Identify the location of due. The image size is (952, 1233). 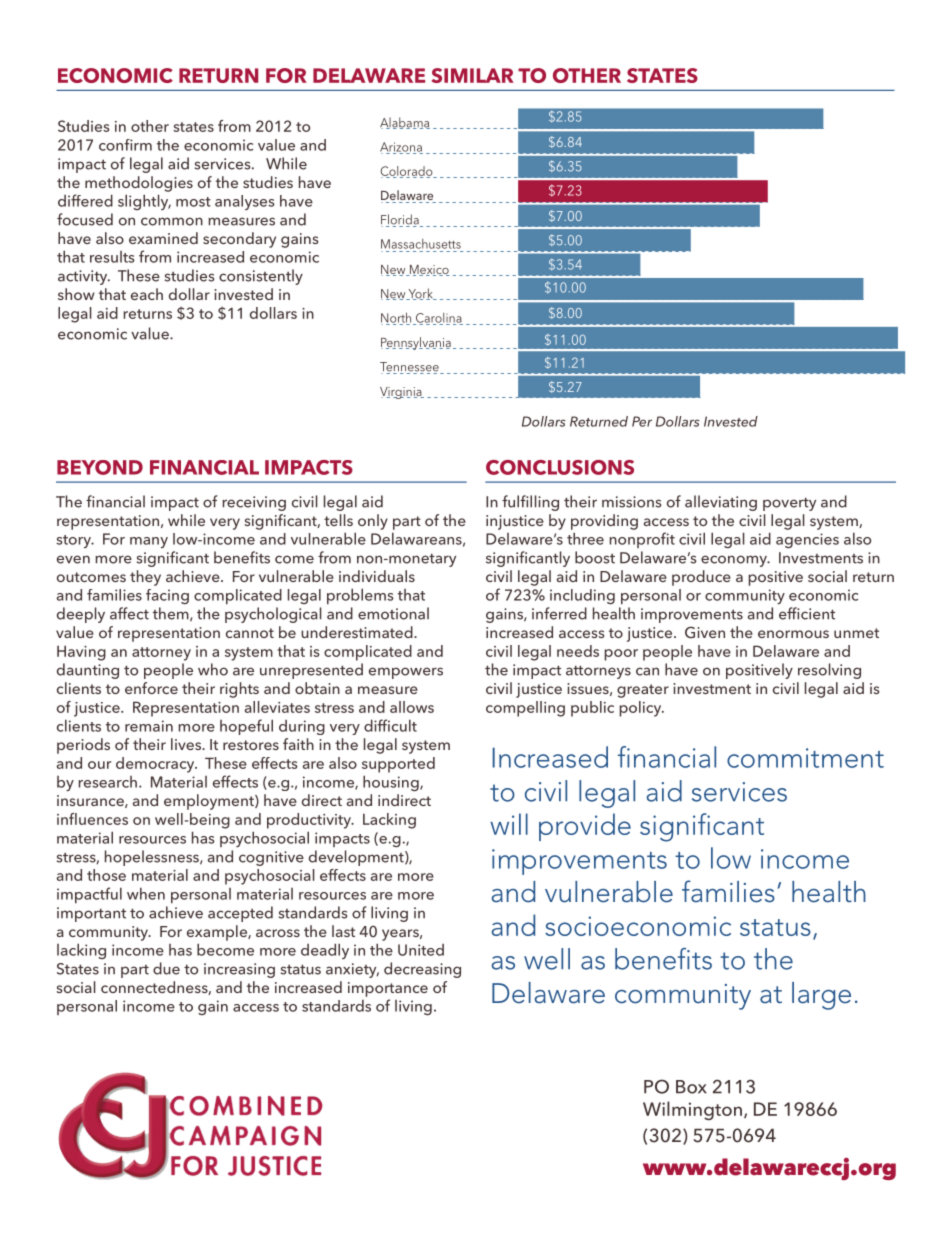
(166, 968).
